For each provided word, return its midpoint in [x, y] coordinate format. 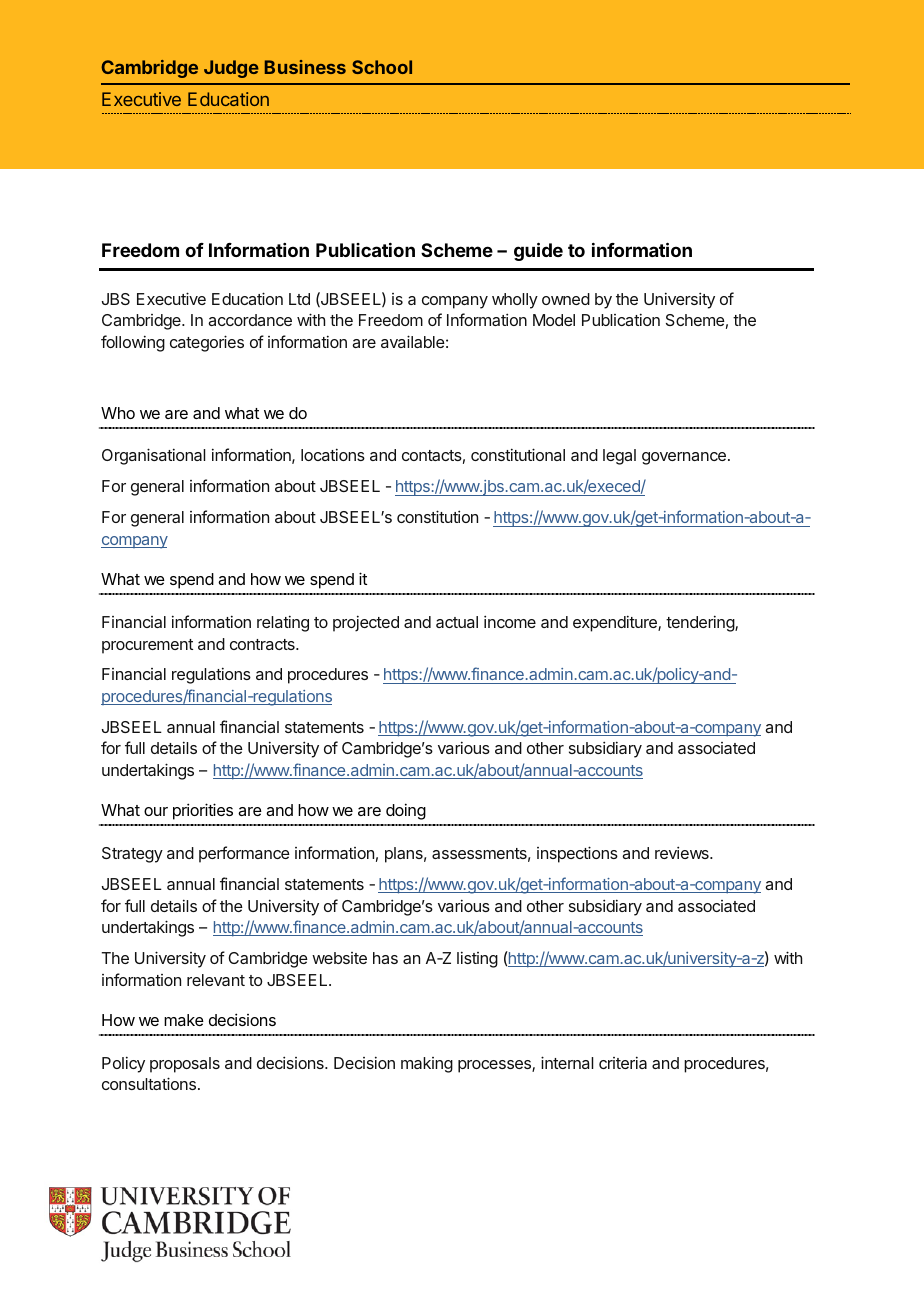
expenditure [616, 623]
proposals [185, 1065]
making [427, 1065]
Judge [231, 69]
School [382, 67]
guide [538, 251]
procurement [147, 646]
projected [366, 623]
